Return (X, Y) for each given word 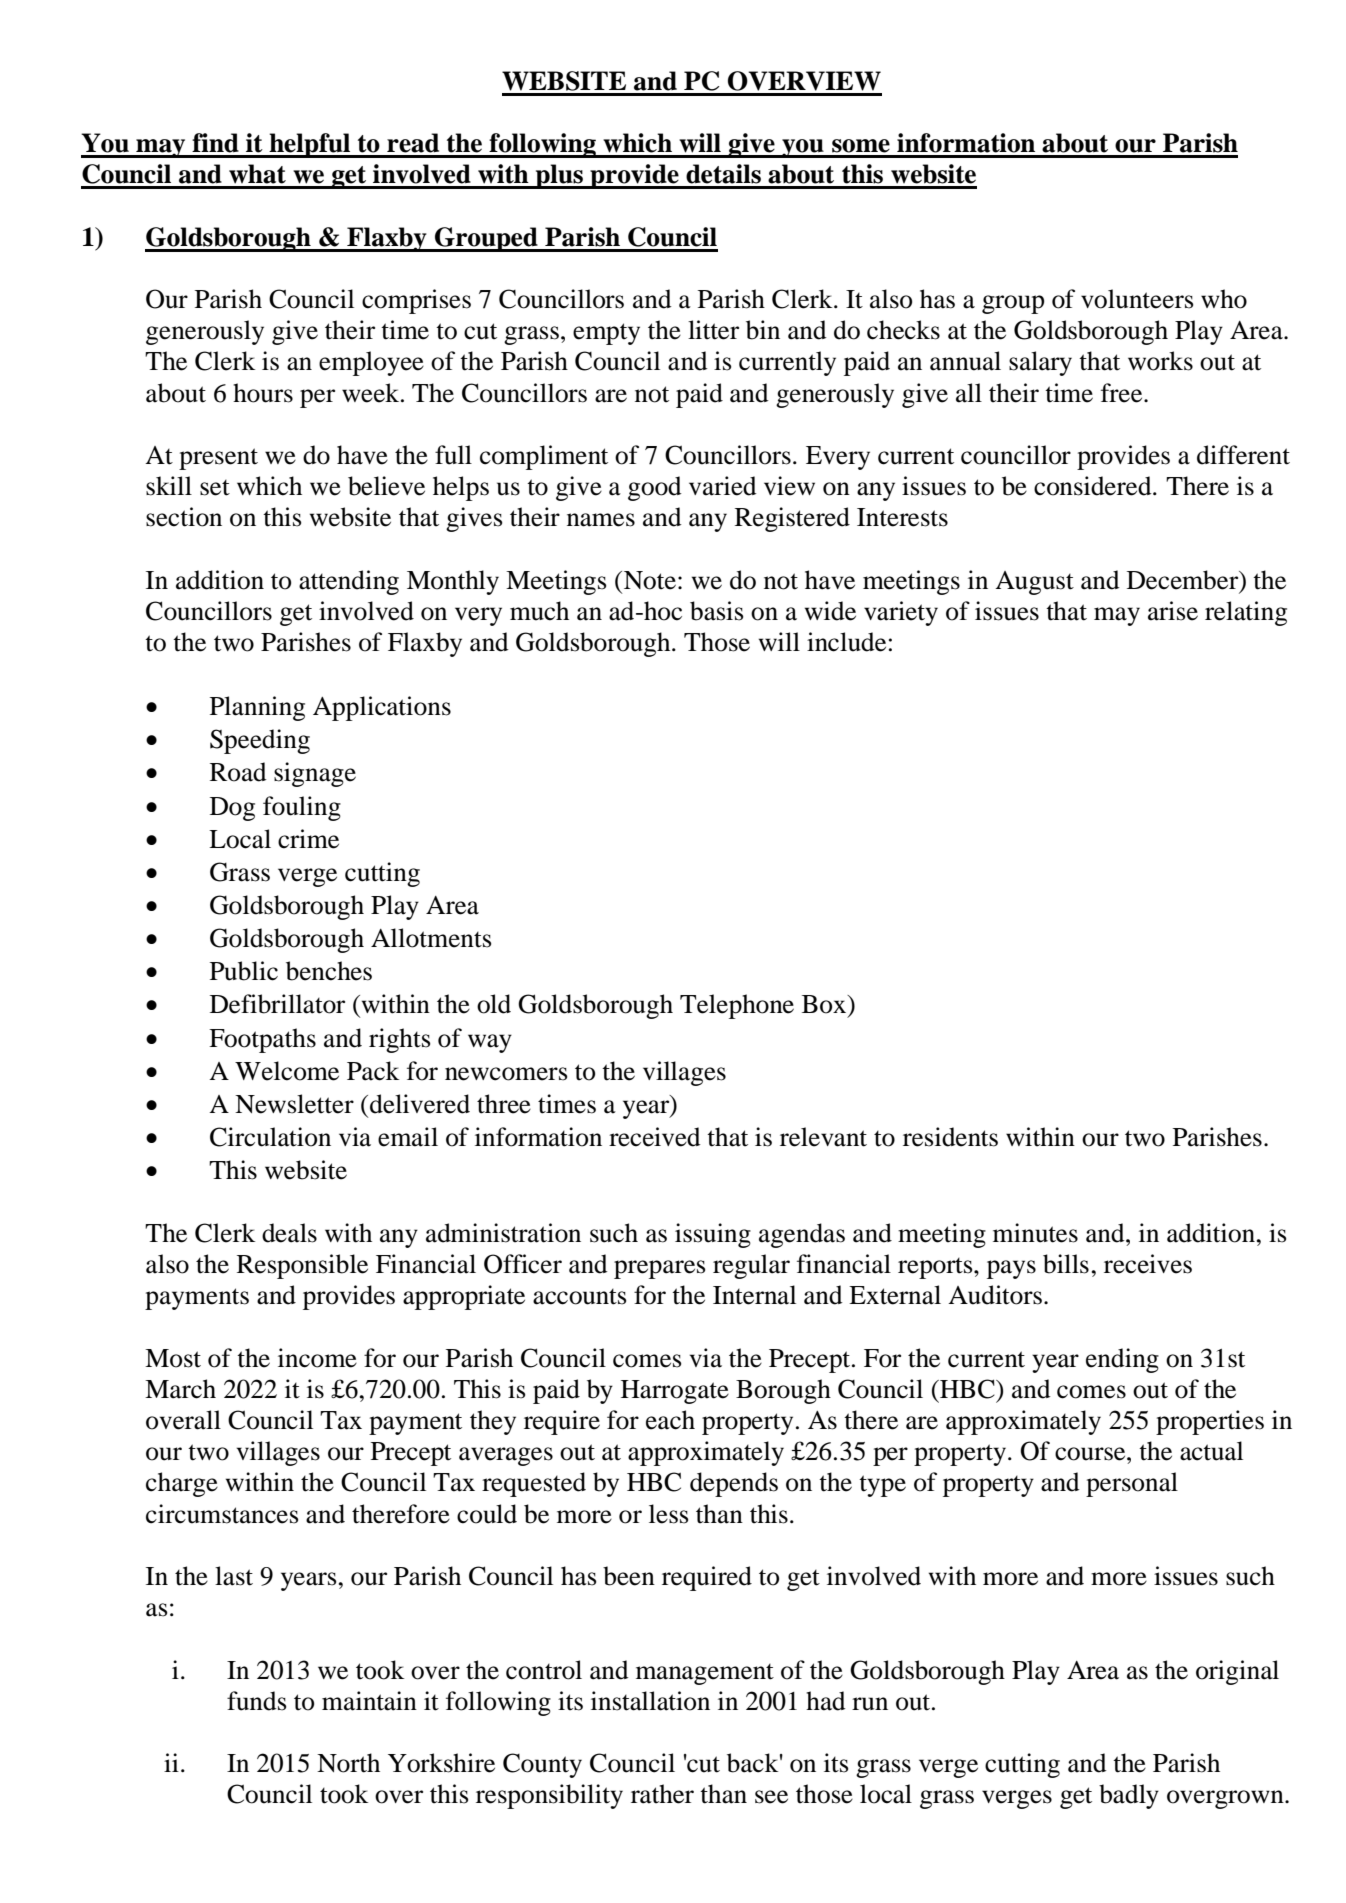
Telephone (737, 1006)
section (184, 517)
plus (559, 176)
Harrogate (675, 1392)
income (317, 1358)
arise (1173, 611)
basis (717, 611)
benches (329, 971)
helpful (309, 145)
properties (1210, 1422)
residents (950, 1137)
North (348, 1763)
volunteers (1137, 299)
